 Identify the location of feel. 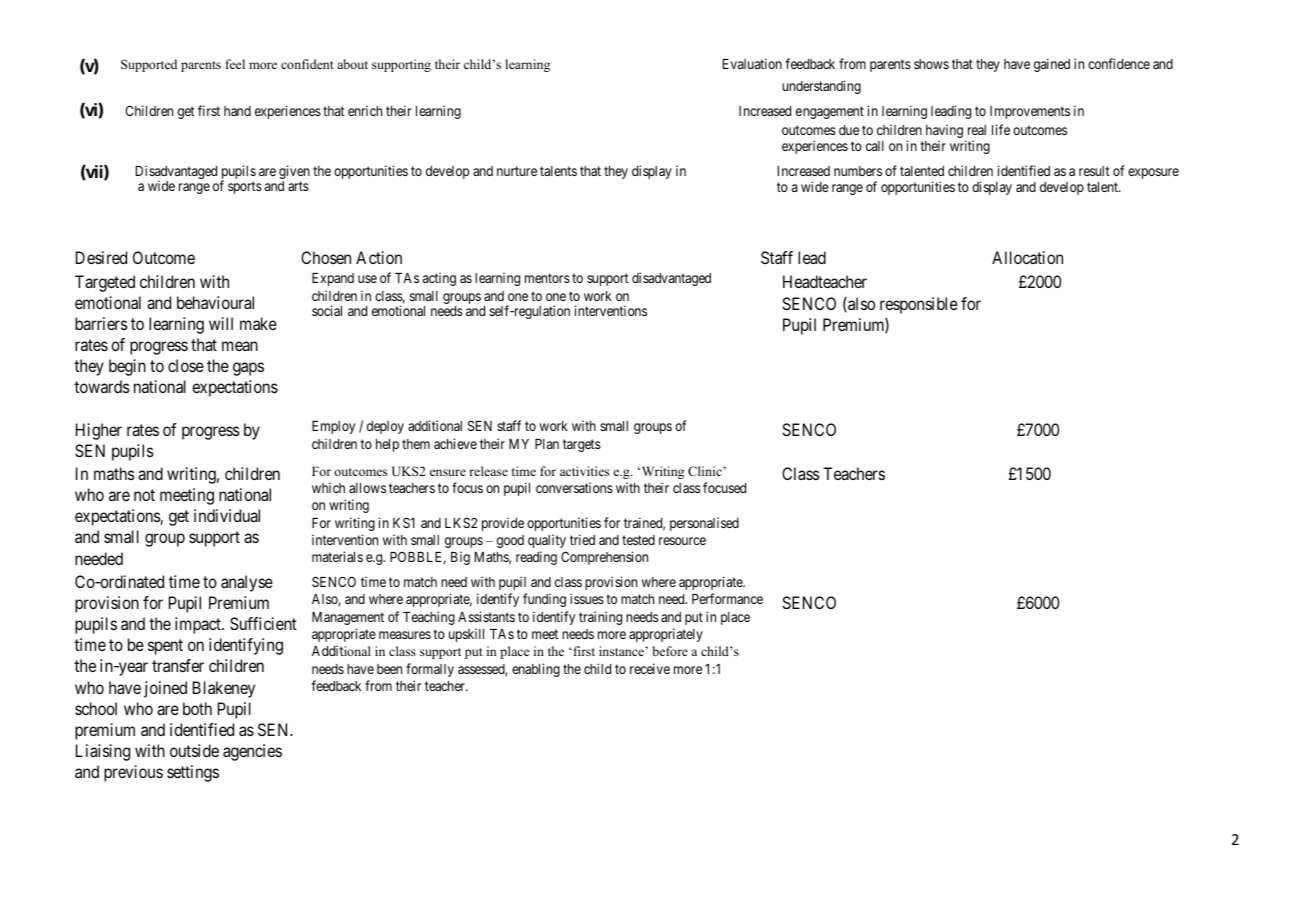
(235, 64).
